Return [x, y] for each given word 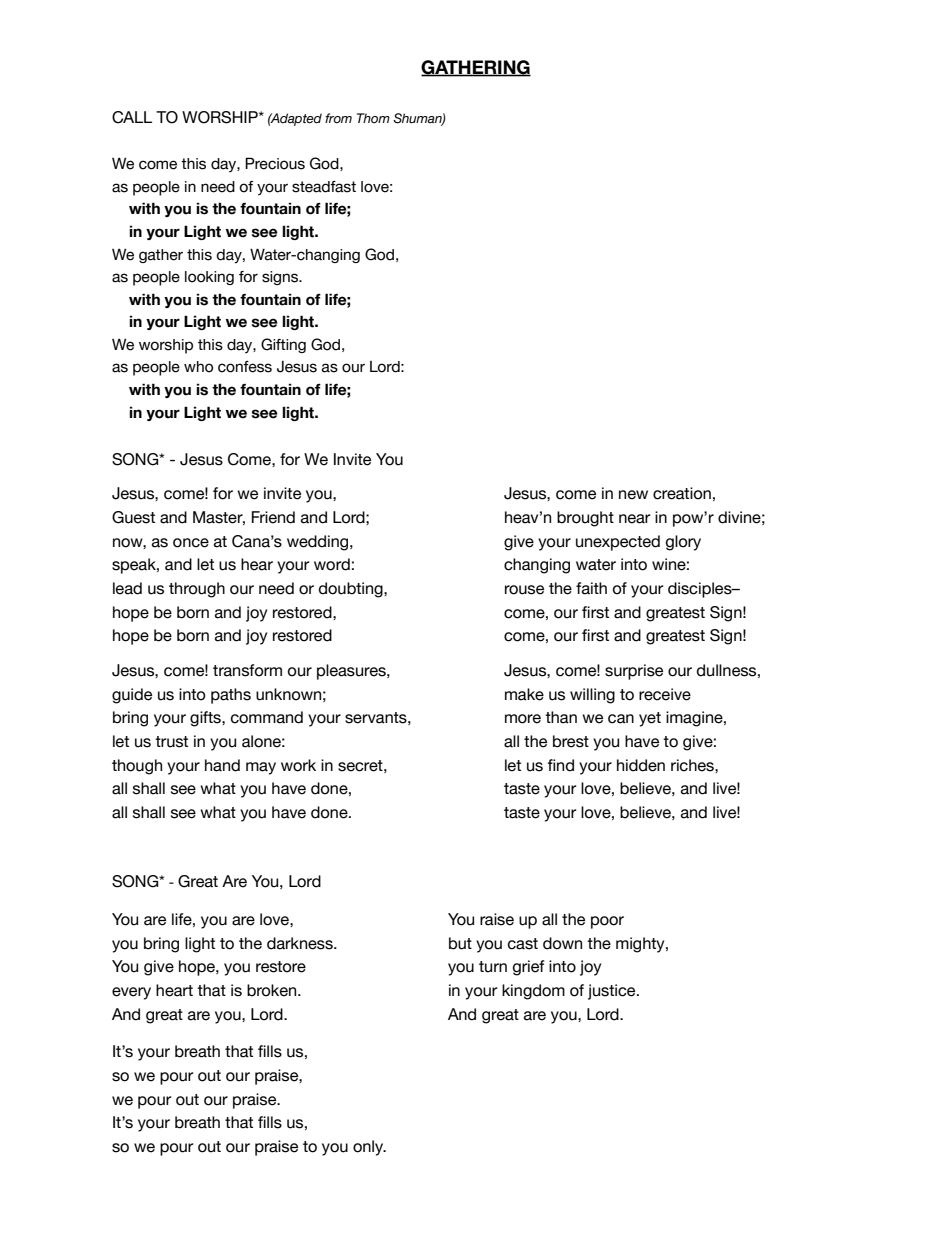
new [633, 495]
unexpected [618, 543]
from [338, 118]
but [460, 943]
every [131, 993]
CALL [132, 117]
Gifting [283, 345]
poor [607, 922]
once [191, 543]
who [198, 367]
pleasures [352, 672]
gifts [206, 719]
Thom [373, 118]
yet [650, 719]
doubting [352, 590]
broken [273, 990]
